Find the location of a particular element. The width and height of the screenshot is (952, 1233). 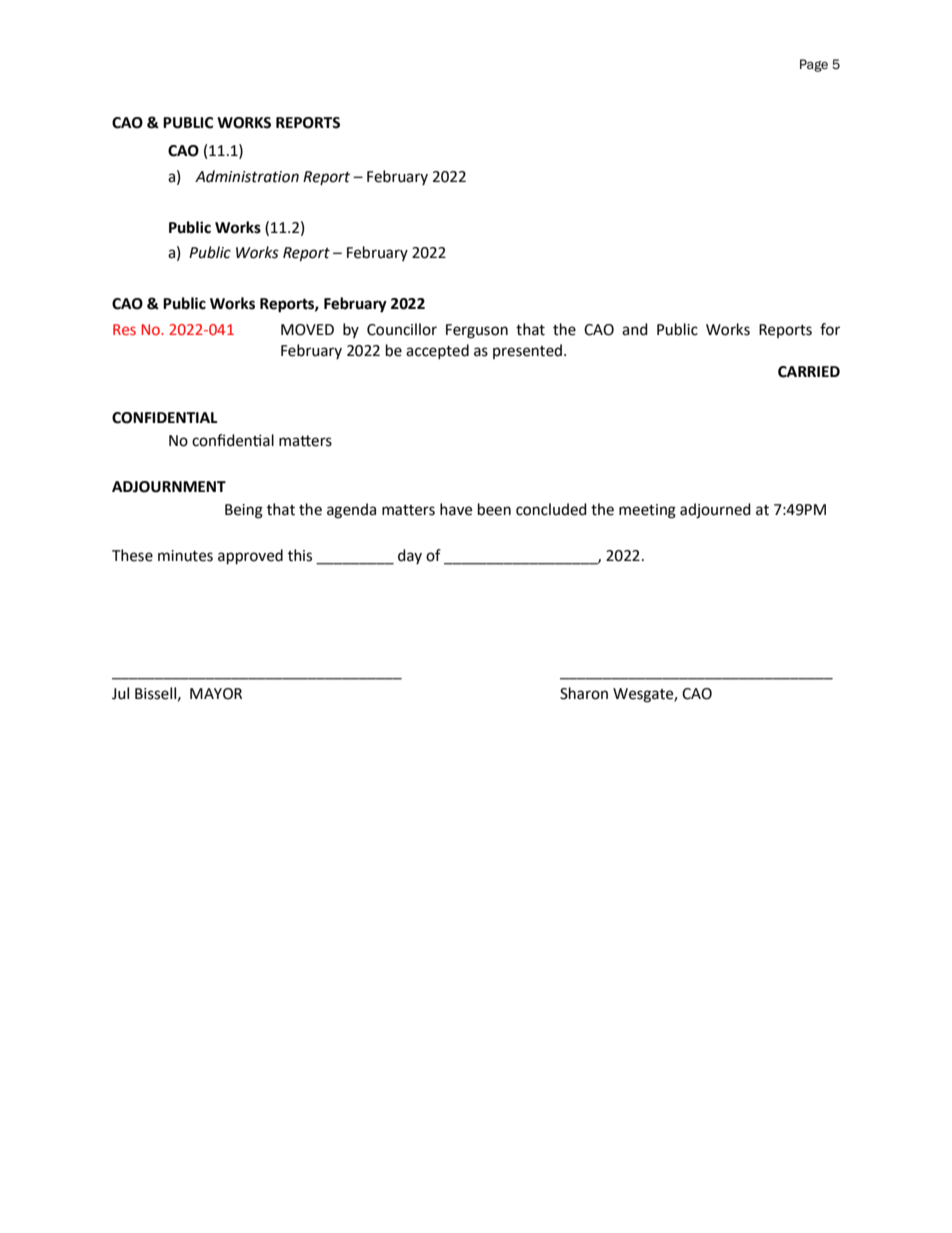

Councillor is located at coordinates (402, 329).
